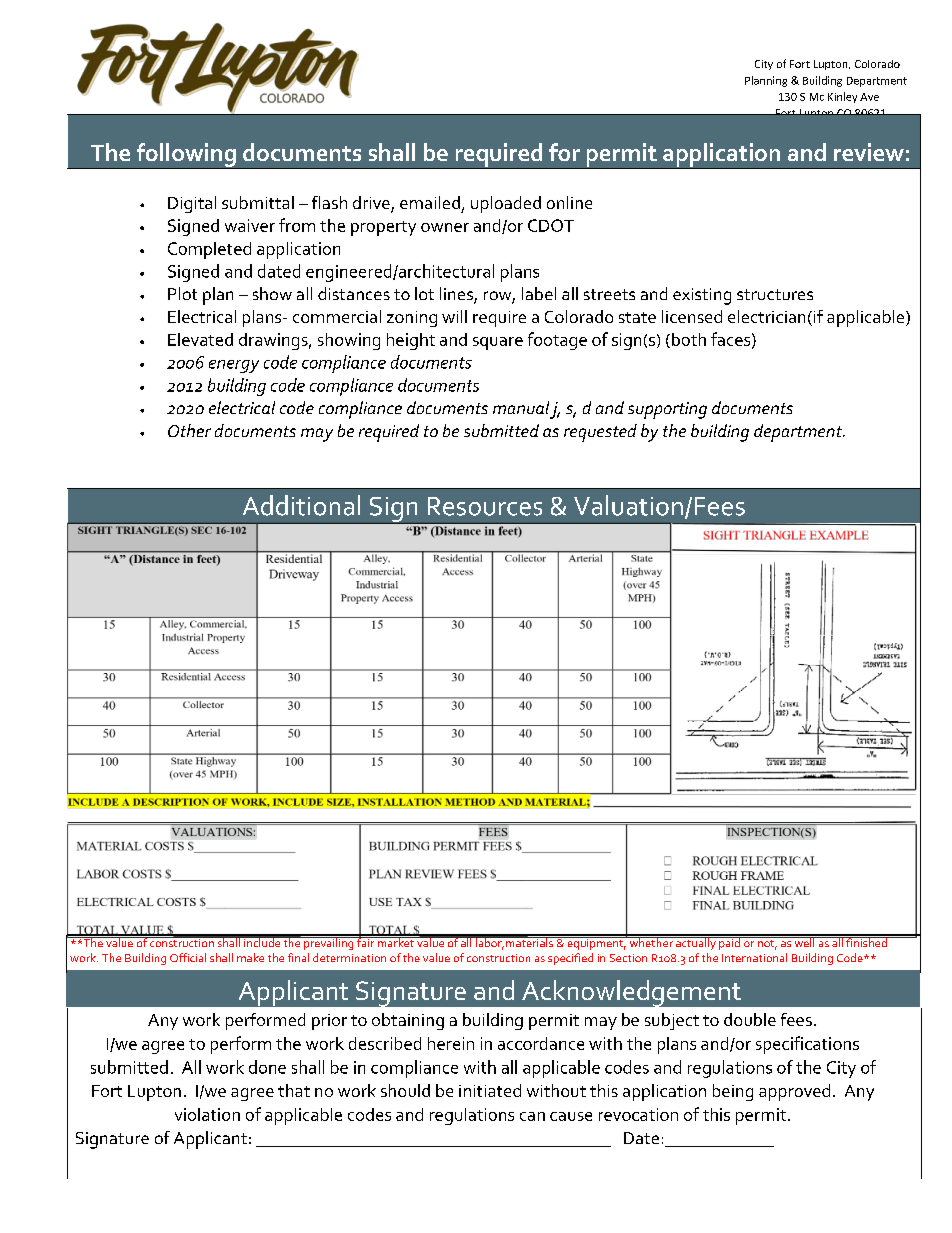 The image size is (952, 1233). What do you see at coordinates (490, 1090) in the document?
I see `initiated` at bounding box center [490, 1090].
